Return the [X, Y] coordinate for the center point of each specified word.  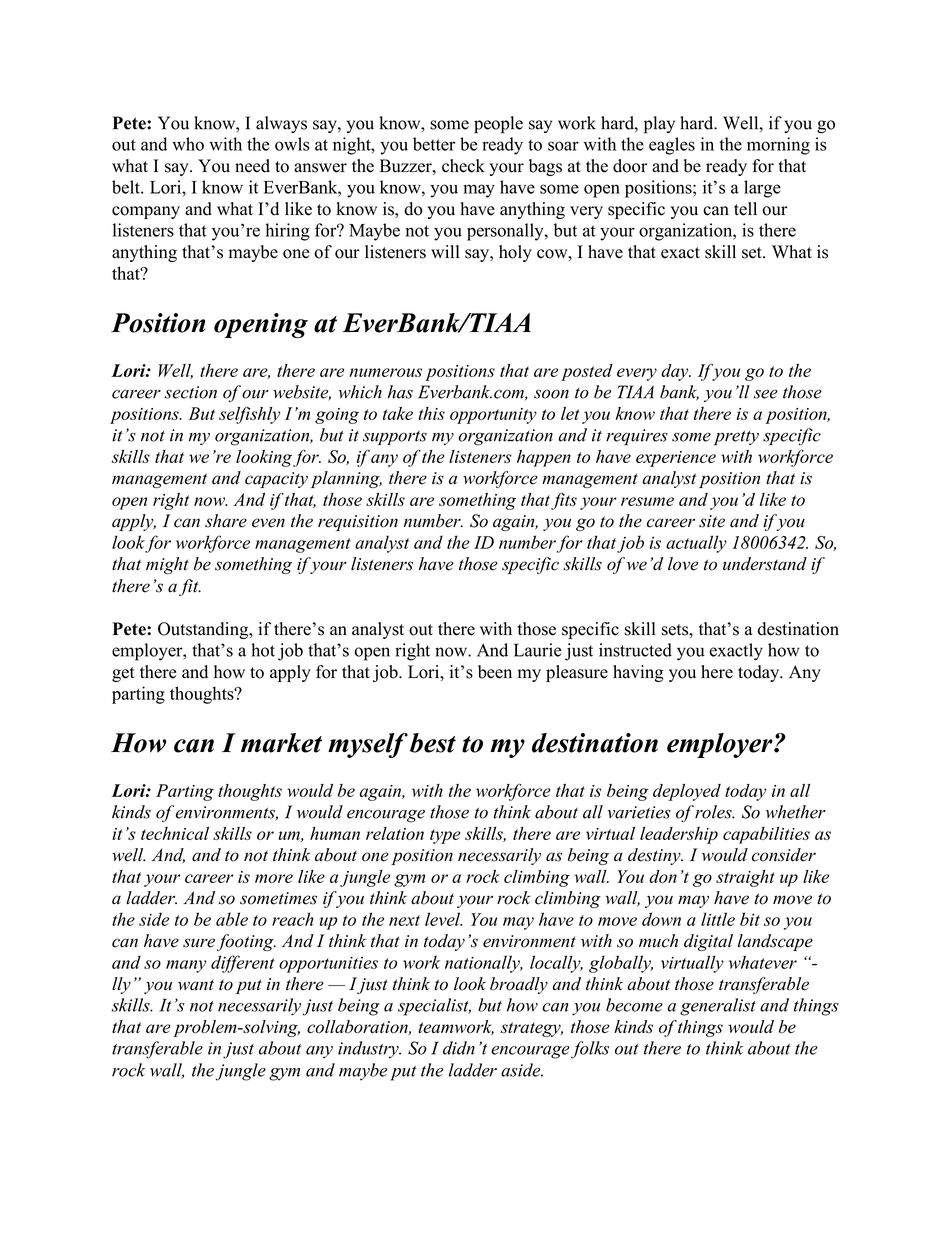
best [433, 743]
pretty [736, 438]
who [188, 144]
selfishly [249, 415]
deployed [687, 792]
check [463, 166]
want [196, 985]
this [431, 413]
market [281, 743]
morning [778, 146]
